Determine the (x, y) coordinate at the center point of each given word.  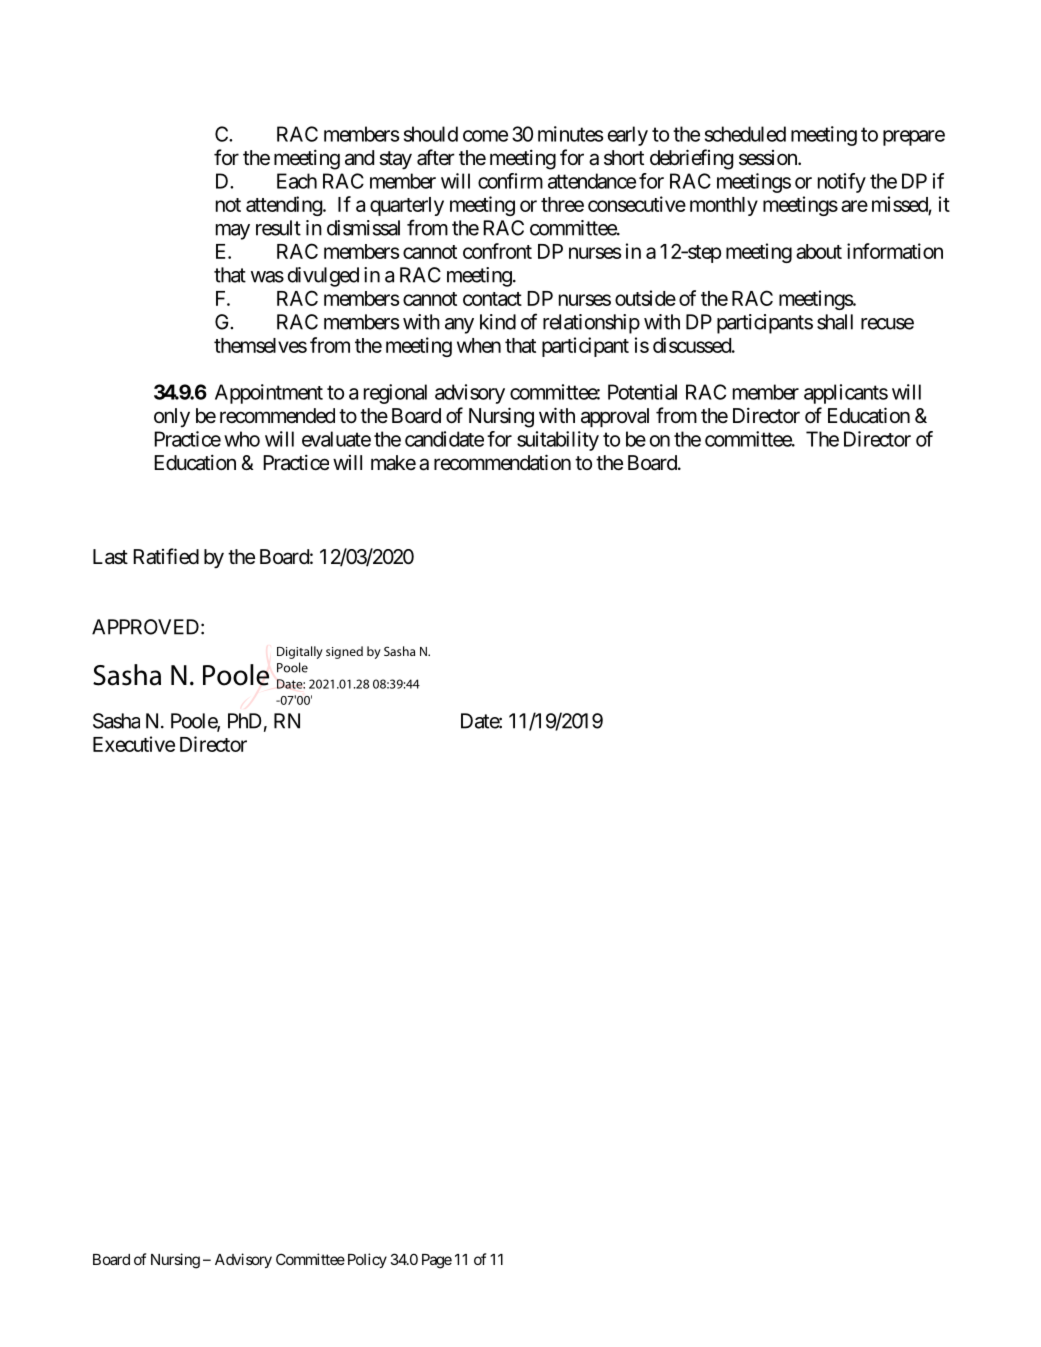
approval (615, 417)
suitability (558, 441)
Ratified (166, 556)
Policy (367, 1260)
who (242, 439)
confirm (510, 181)
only (172, 418)
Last (110, 557)
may (233, 232)
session (769, 157)
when (479, 345)
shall (835, 322)
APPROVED (145, 627)
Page (437, 1261)
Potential (642, 392)
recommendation (502, 462)
